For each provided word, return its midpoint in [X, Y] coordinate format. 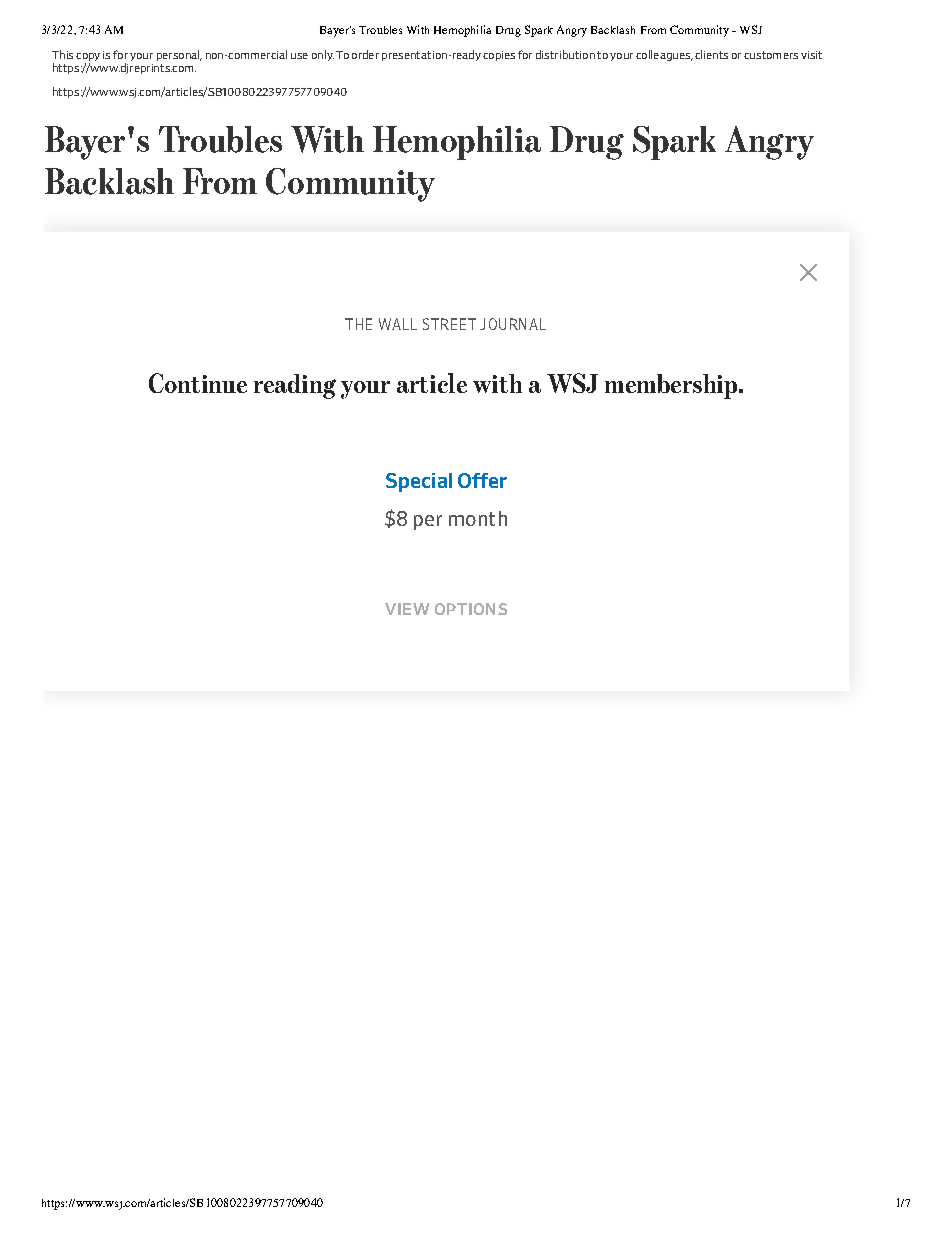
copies [499, 56]
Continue [198, 383]
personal [179, 55]
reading [295, 386]
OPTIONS [471, 609]
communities [665, 385]
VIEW [407, 609]
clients [711, 54]
